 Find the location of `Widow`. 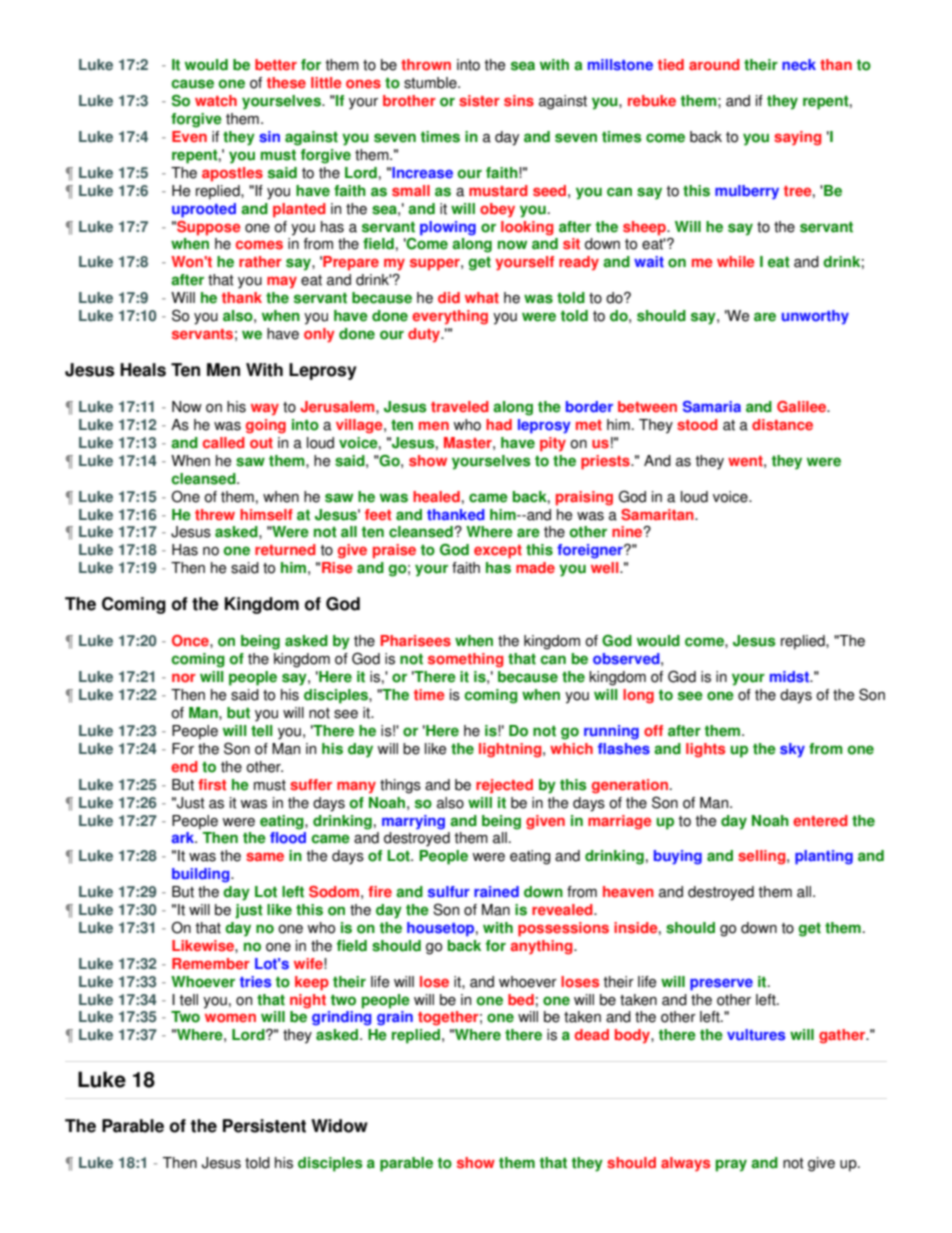

Widow is located at coordinates (339, 1126).
